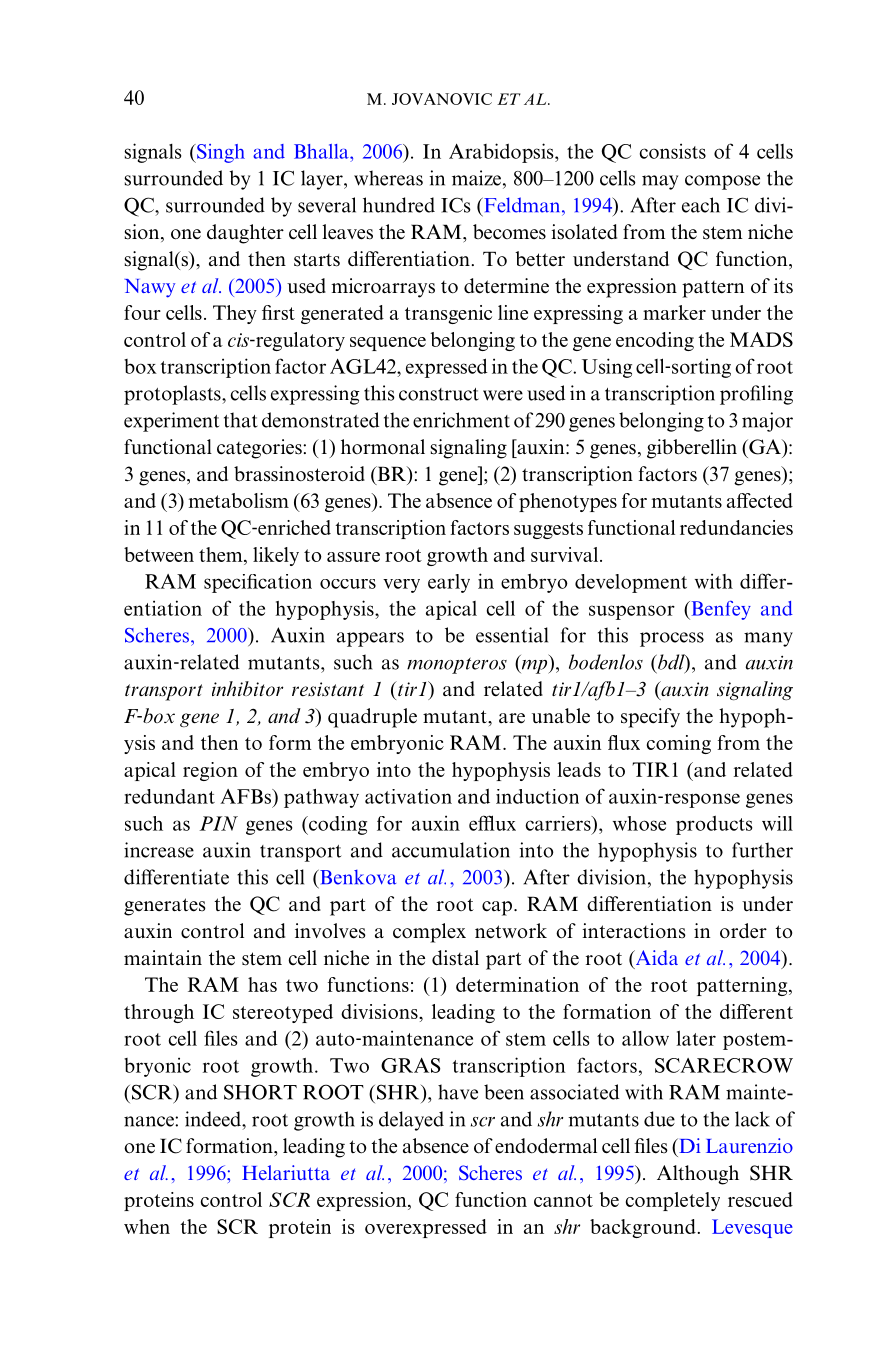 The width and height of the screenshot is (896, 1345). I want to click on cannot, so click(563, 1200).
